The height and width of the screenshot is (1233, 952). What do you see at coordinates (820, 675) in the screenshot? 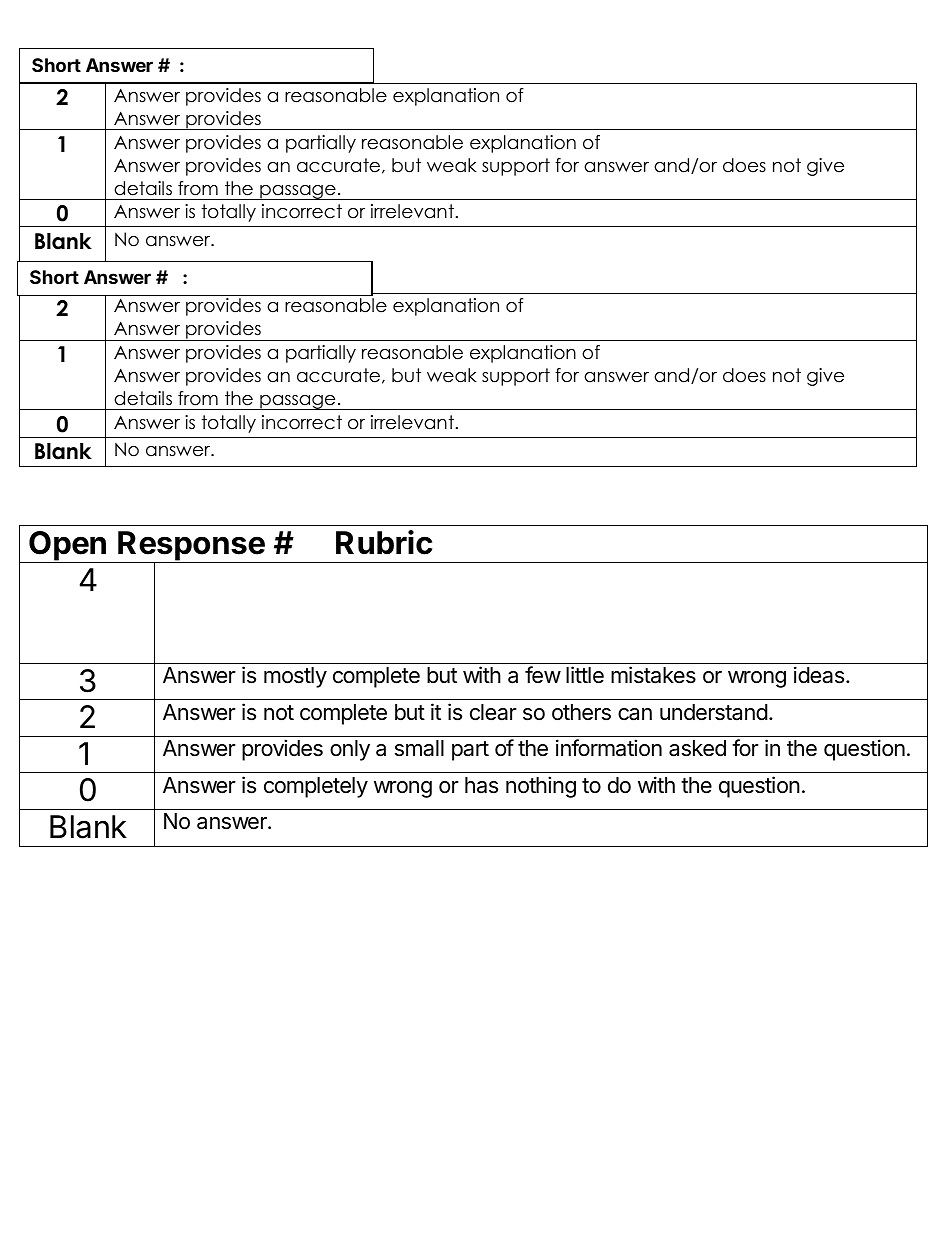
I see `ideas` at bounding box center [820, 675].
